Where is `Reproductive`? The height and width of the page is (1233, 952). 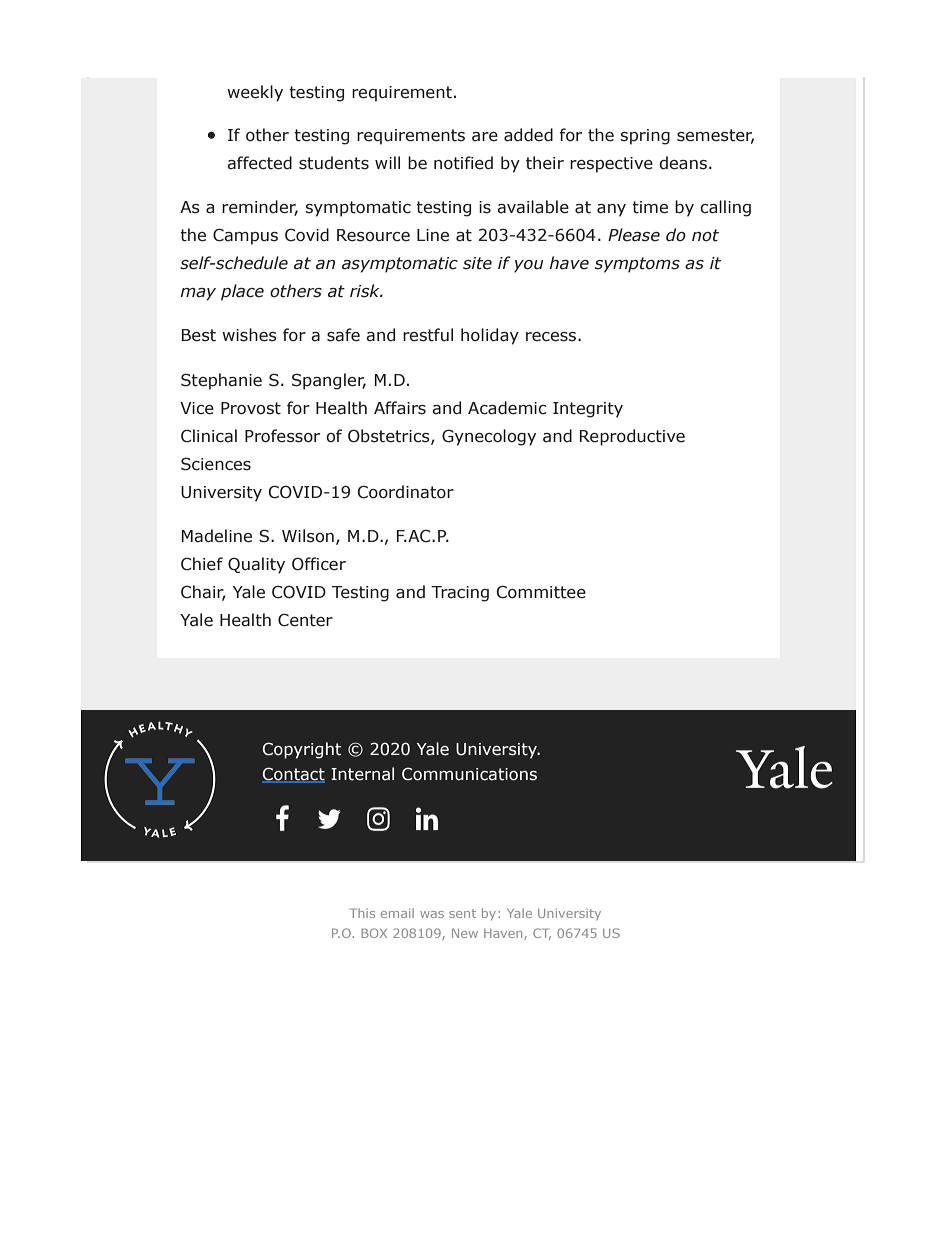
Reproductive is located at coordinates (632, 437).
